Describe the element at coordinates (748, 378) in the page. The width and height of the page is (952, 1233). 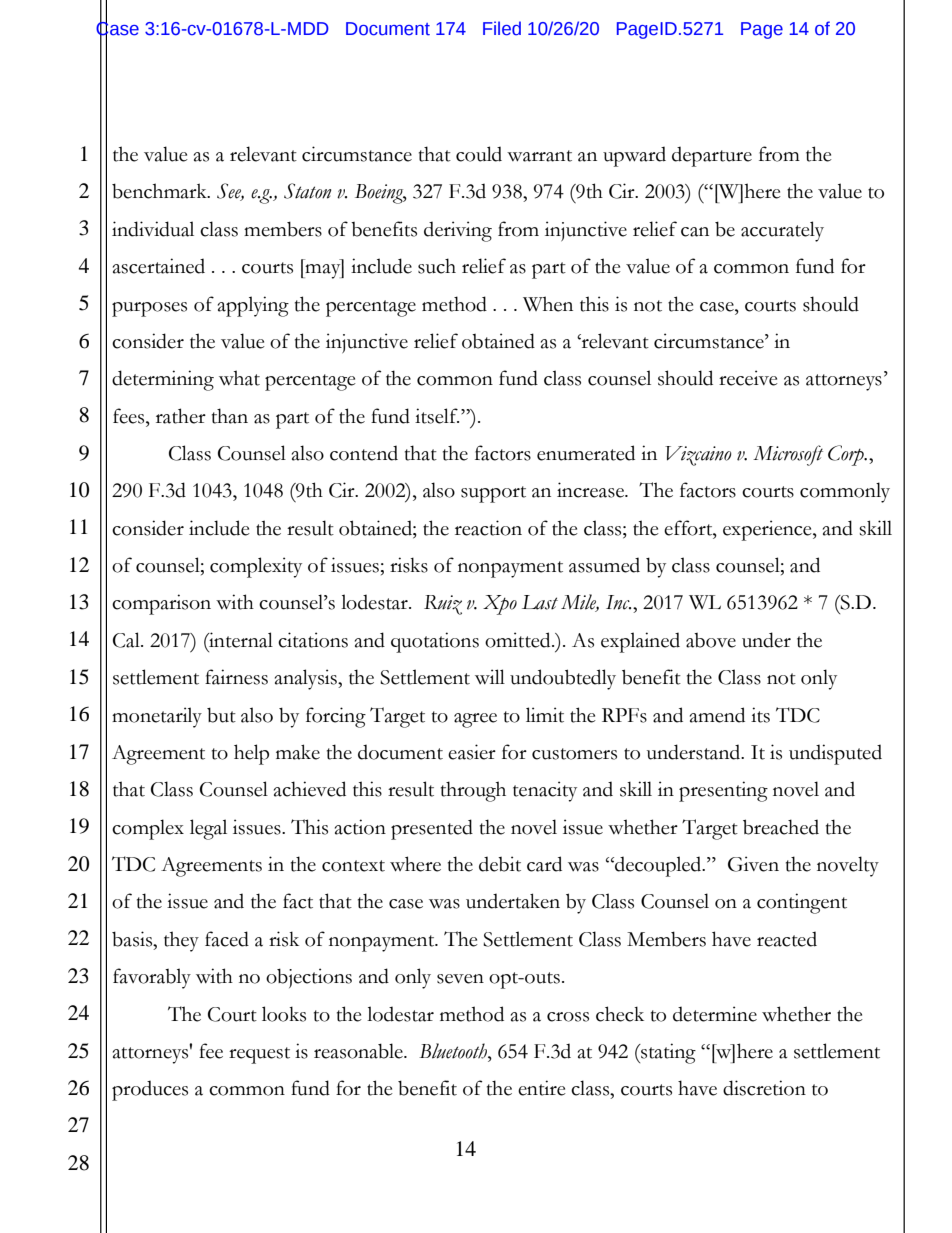
I see `receive` at that location.
